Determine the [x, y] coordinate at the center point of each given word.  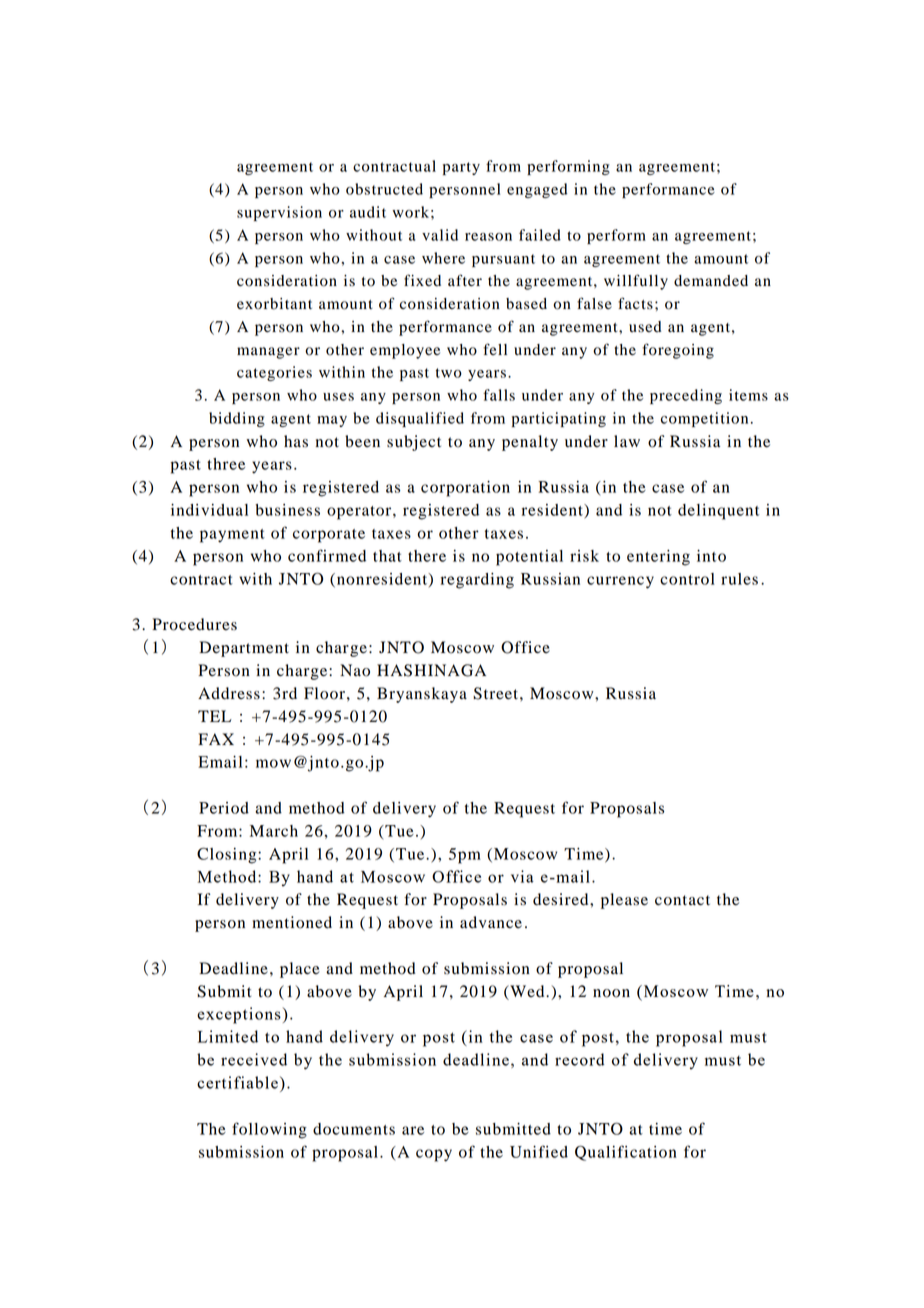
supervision [279, 213]
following [269, 1130]
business [287, 510]
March [274, 831]
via [522, 876]
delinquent [718, 512]
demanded [711, 281]
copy [434, 1155]
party [461, 168]
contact [682, 900]
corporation [465, 489]
